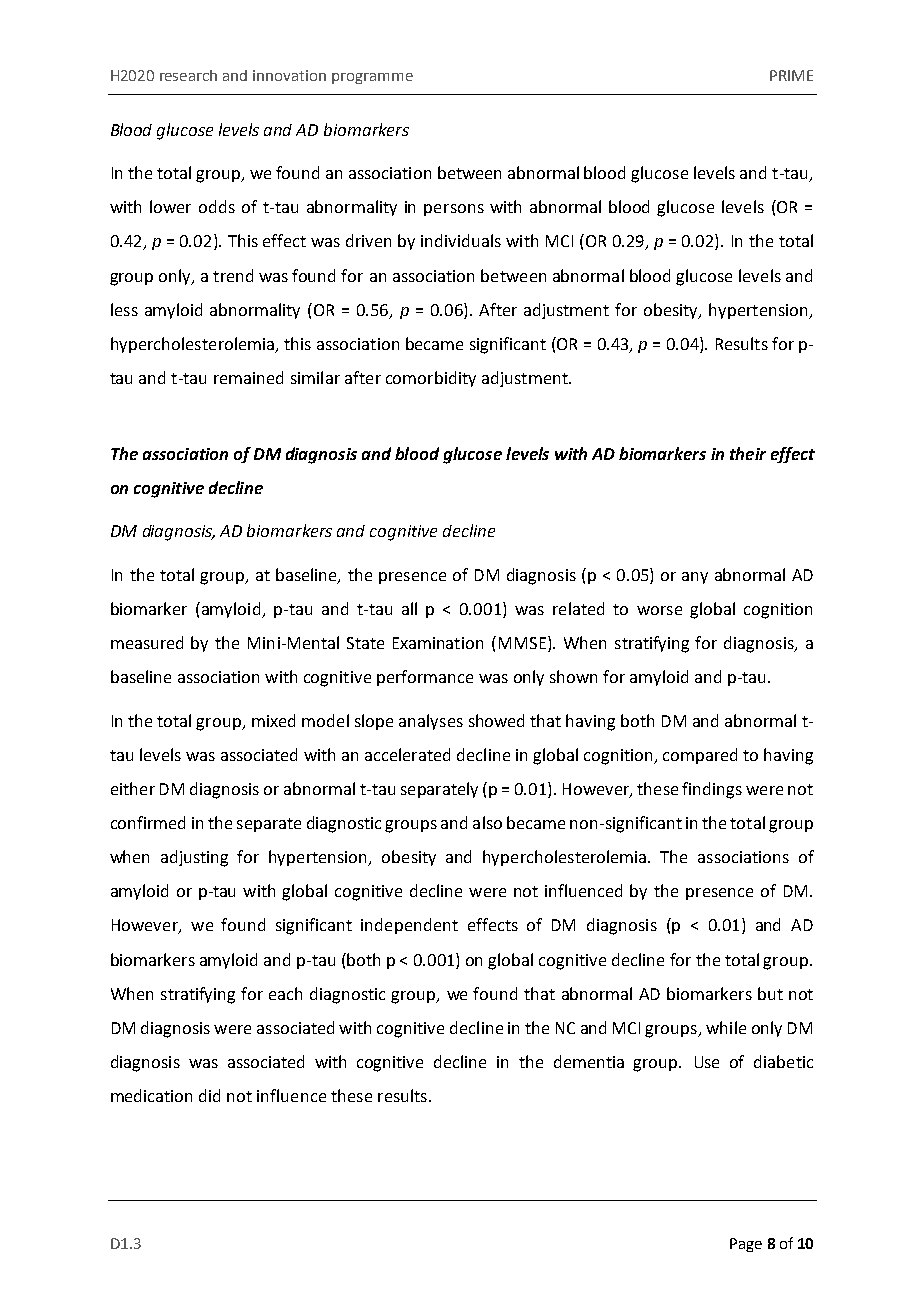  Describe the element at coordinates (188, 75) in the screenshot. I see `research` at that location.
